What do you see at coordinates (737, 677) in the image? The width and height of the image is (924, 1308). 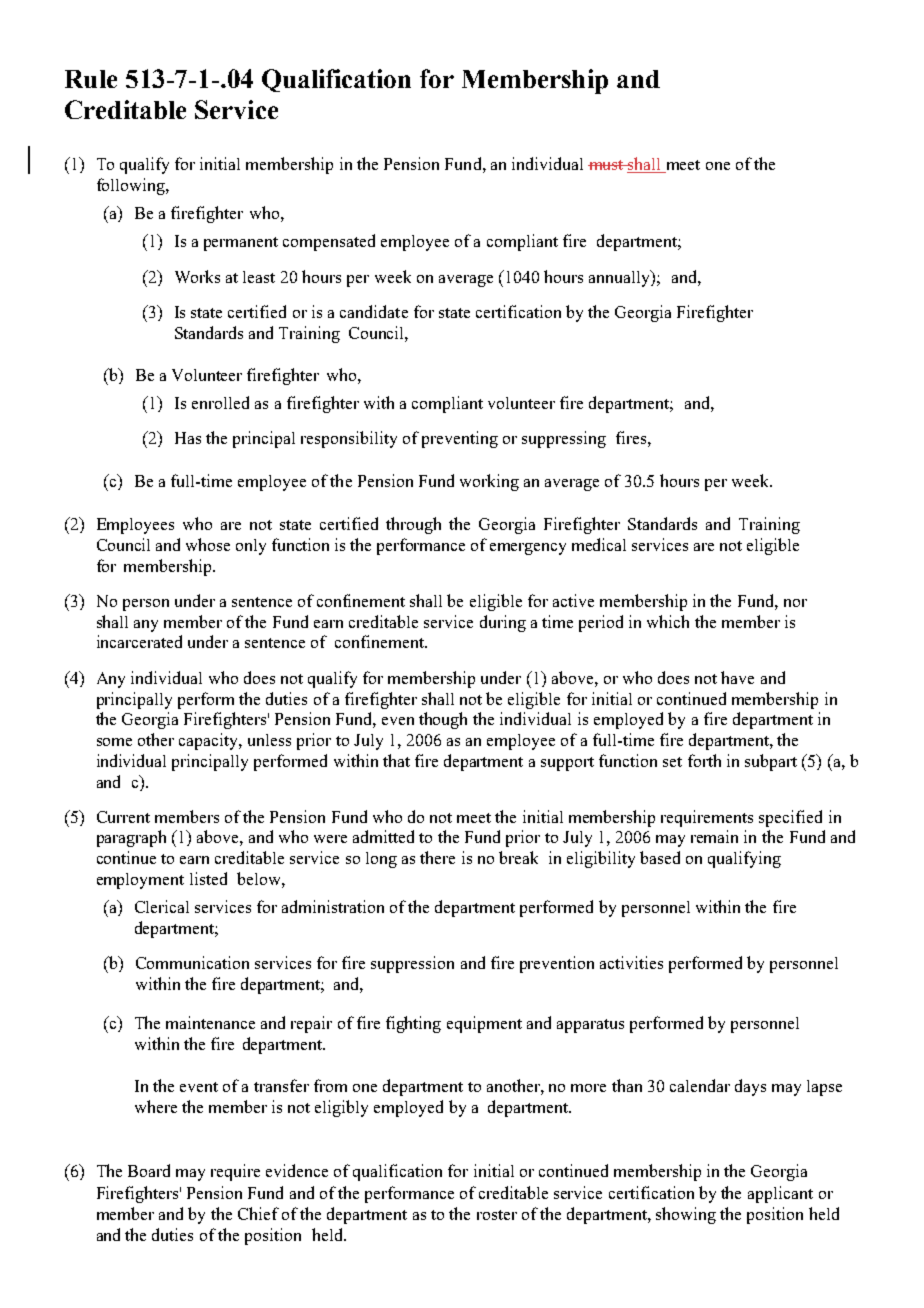 I see `have` at bounding box center [737, 677].
